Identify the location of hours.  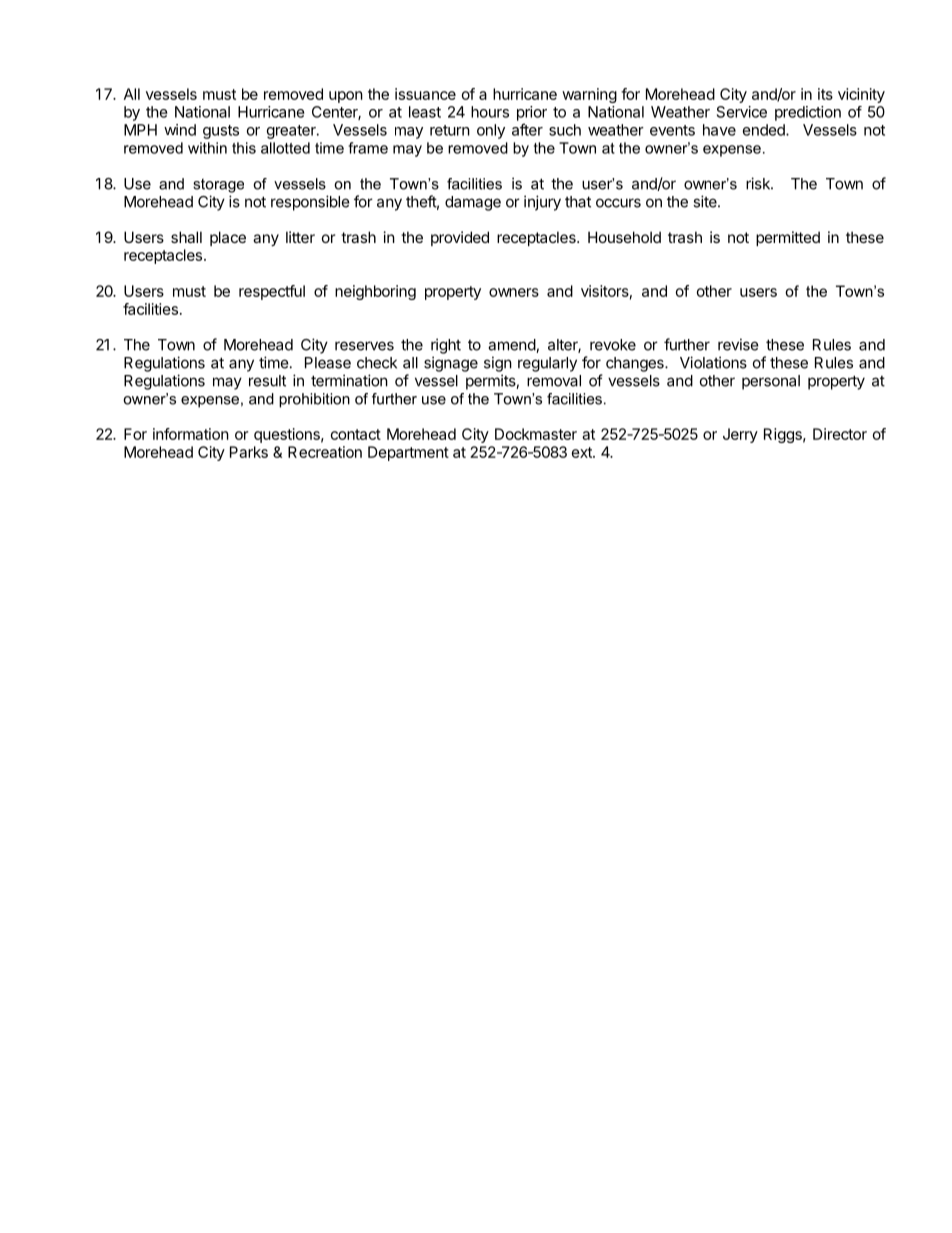
(490, 112).
